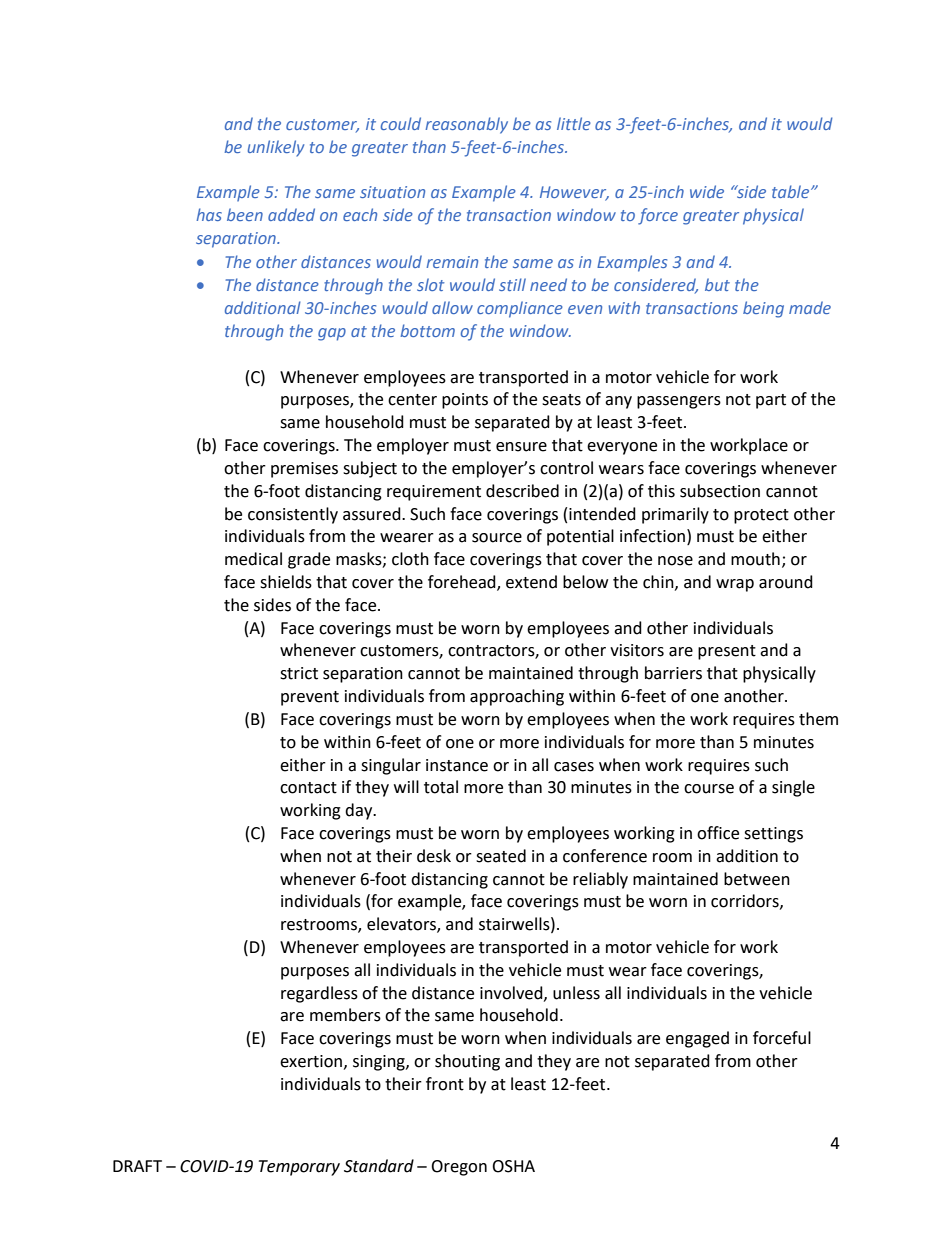  Describe the element at coordinates (697, 1039) in the image. I see `engaged` at that location.
